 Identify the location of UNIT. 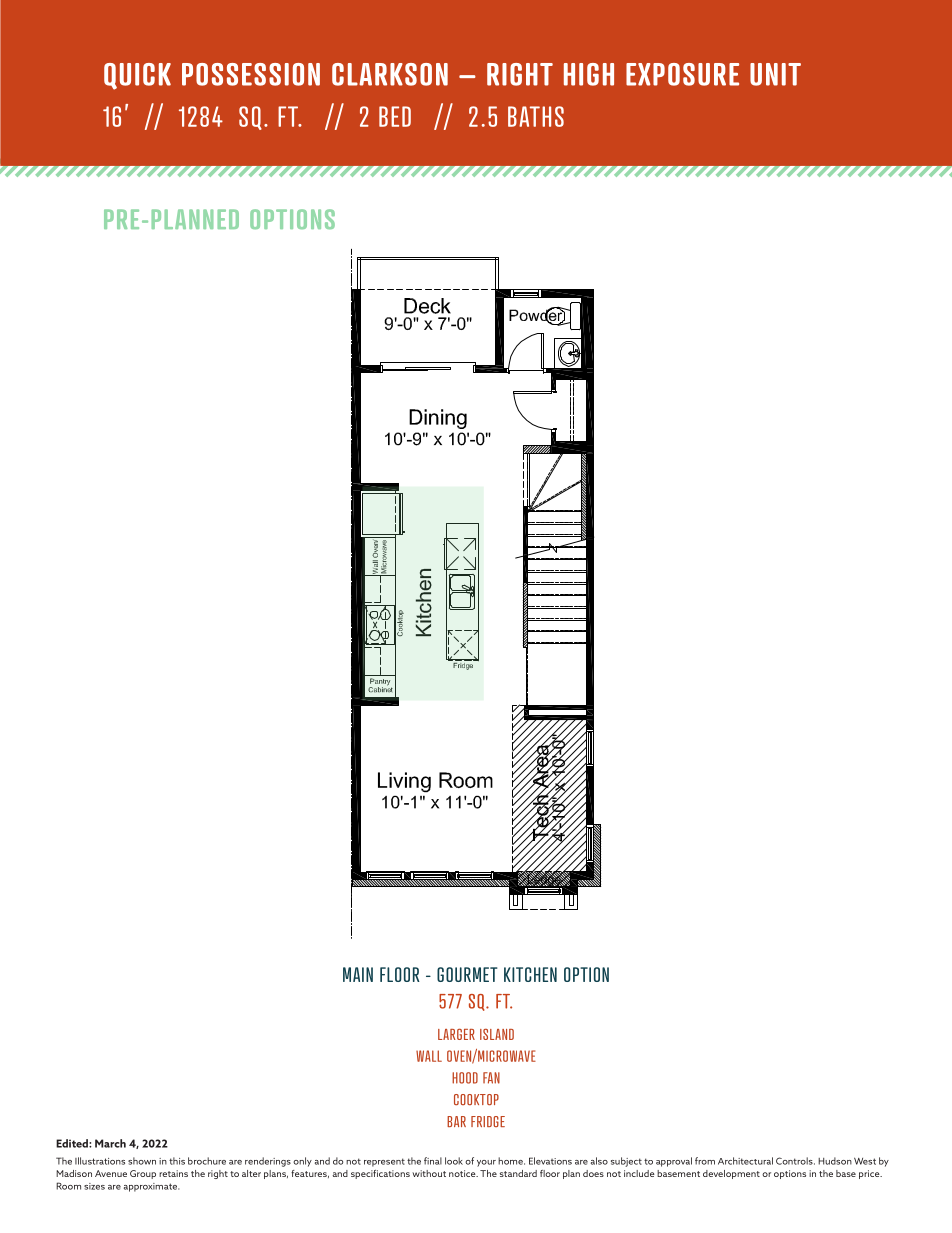
(775, 74).
